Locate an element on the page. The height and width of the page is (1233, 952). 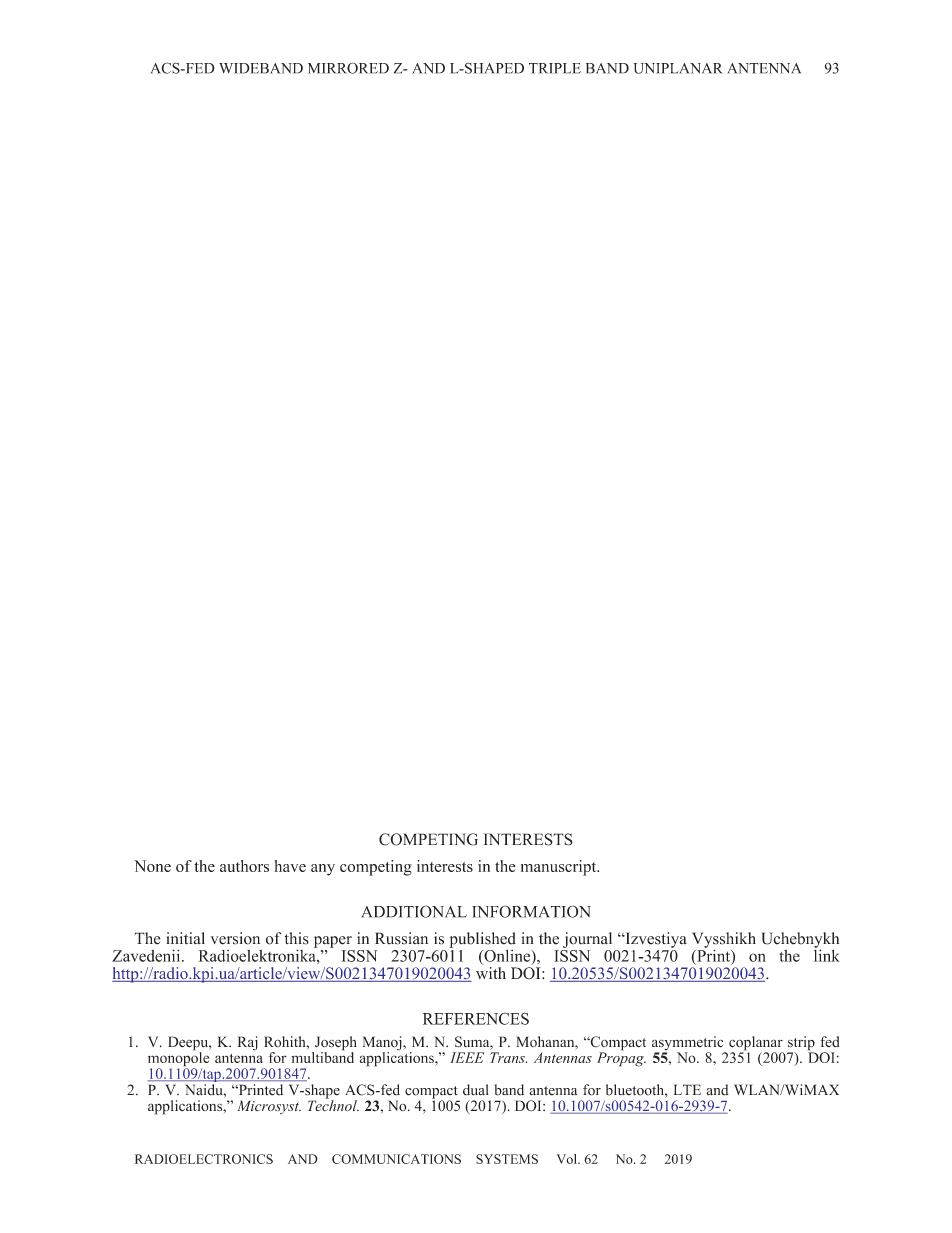
manuscript is located at coordinates (560, 868).
